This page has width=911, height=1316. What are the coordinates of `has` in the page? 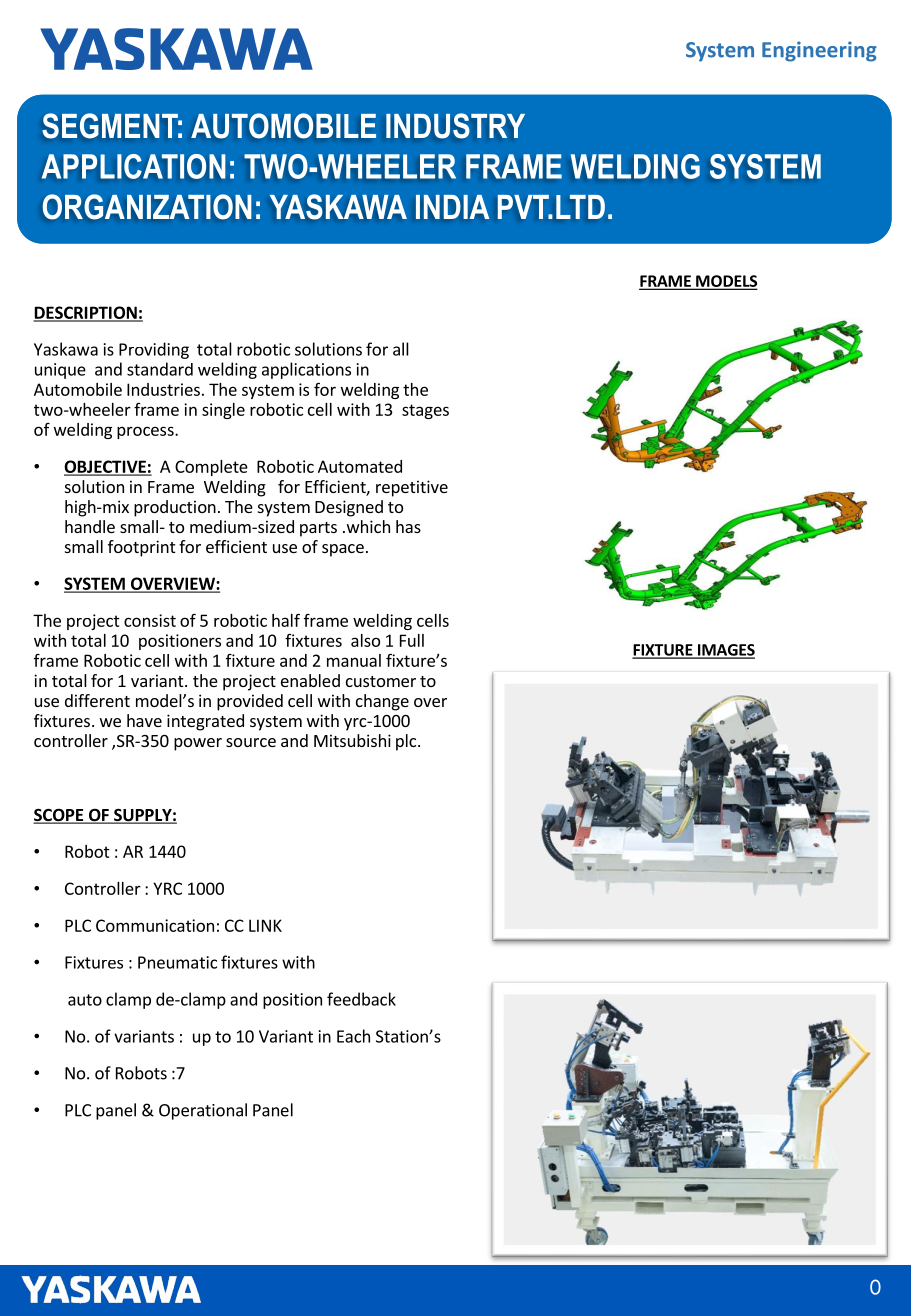 It's located at (408, 526).
